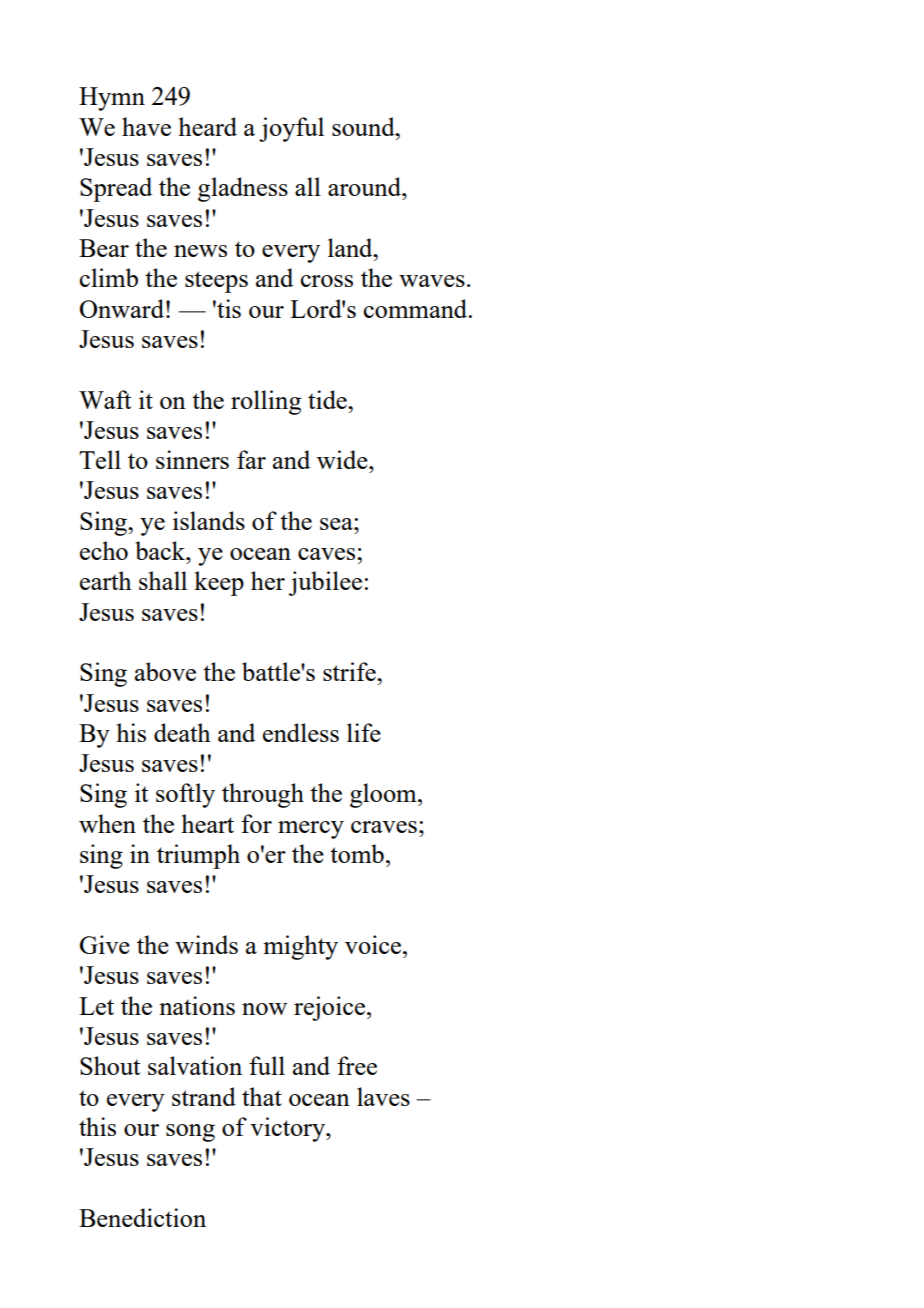 This screenshot has height=1308, width=924. Describe the element at coordinates (384, 795) in the screenshot. I see `gloom` at that location.
